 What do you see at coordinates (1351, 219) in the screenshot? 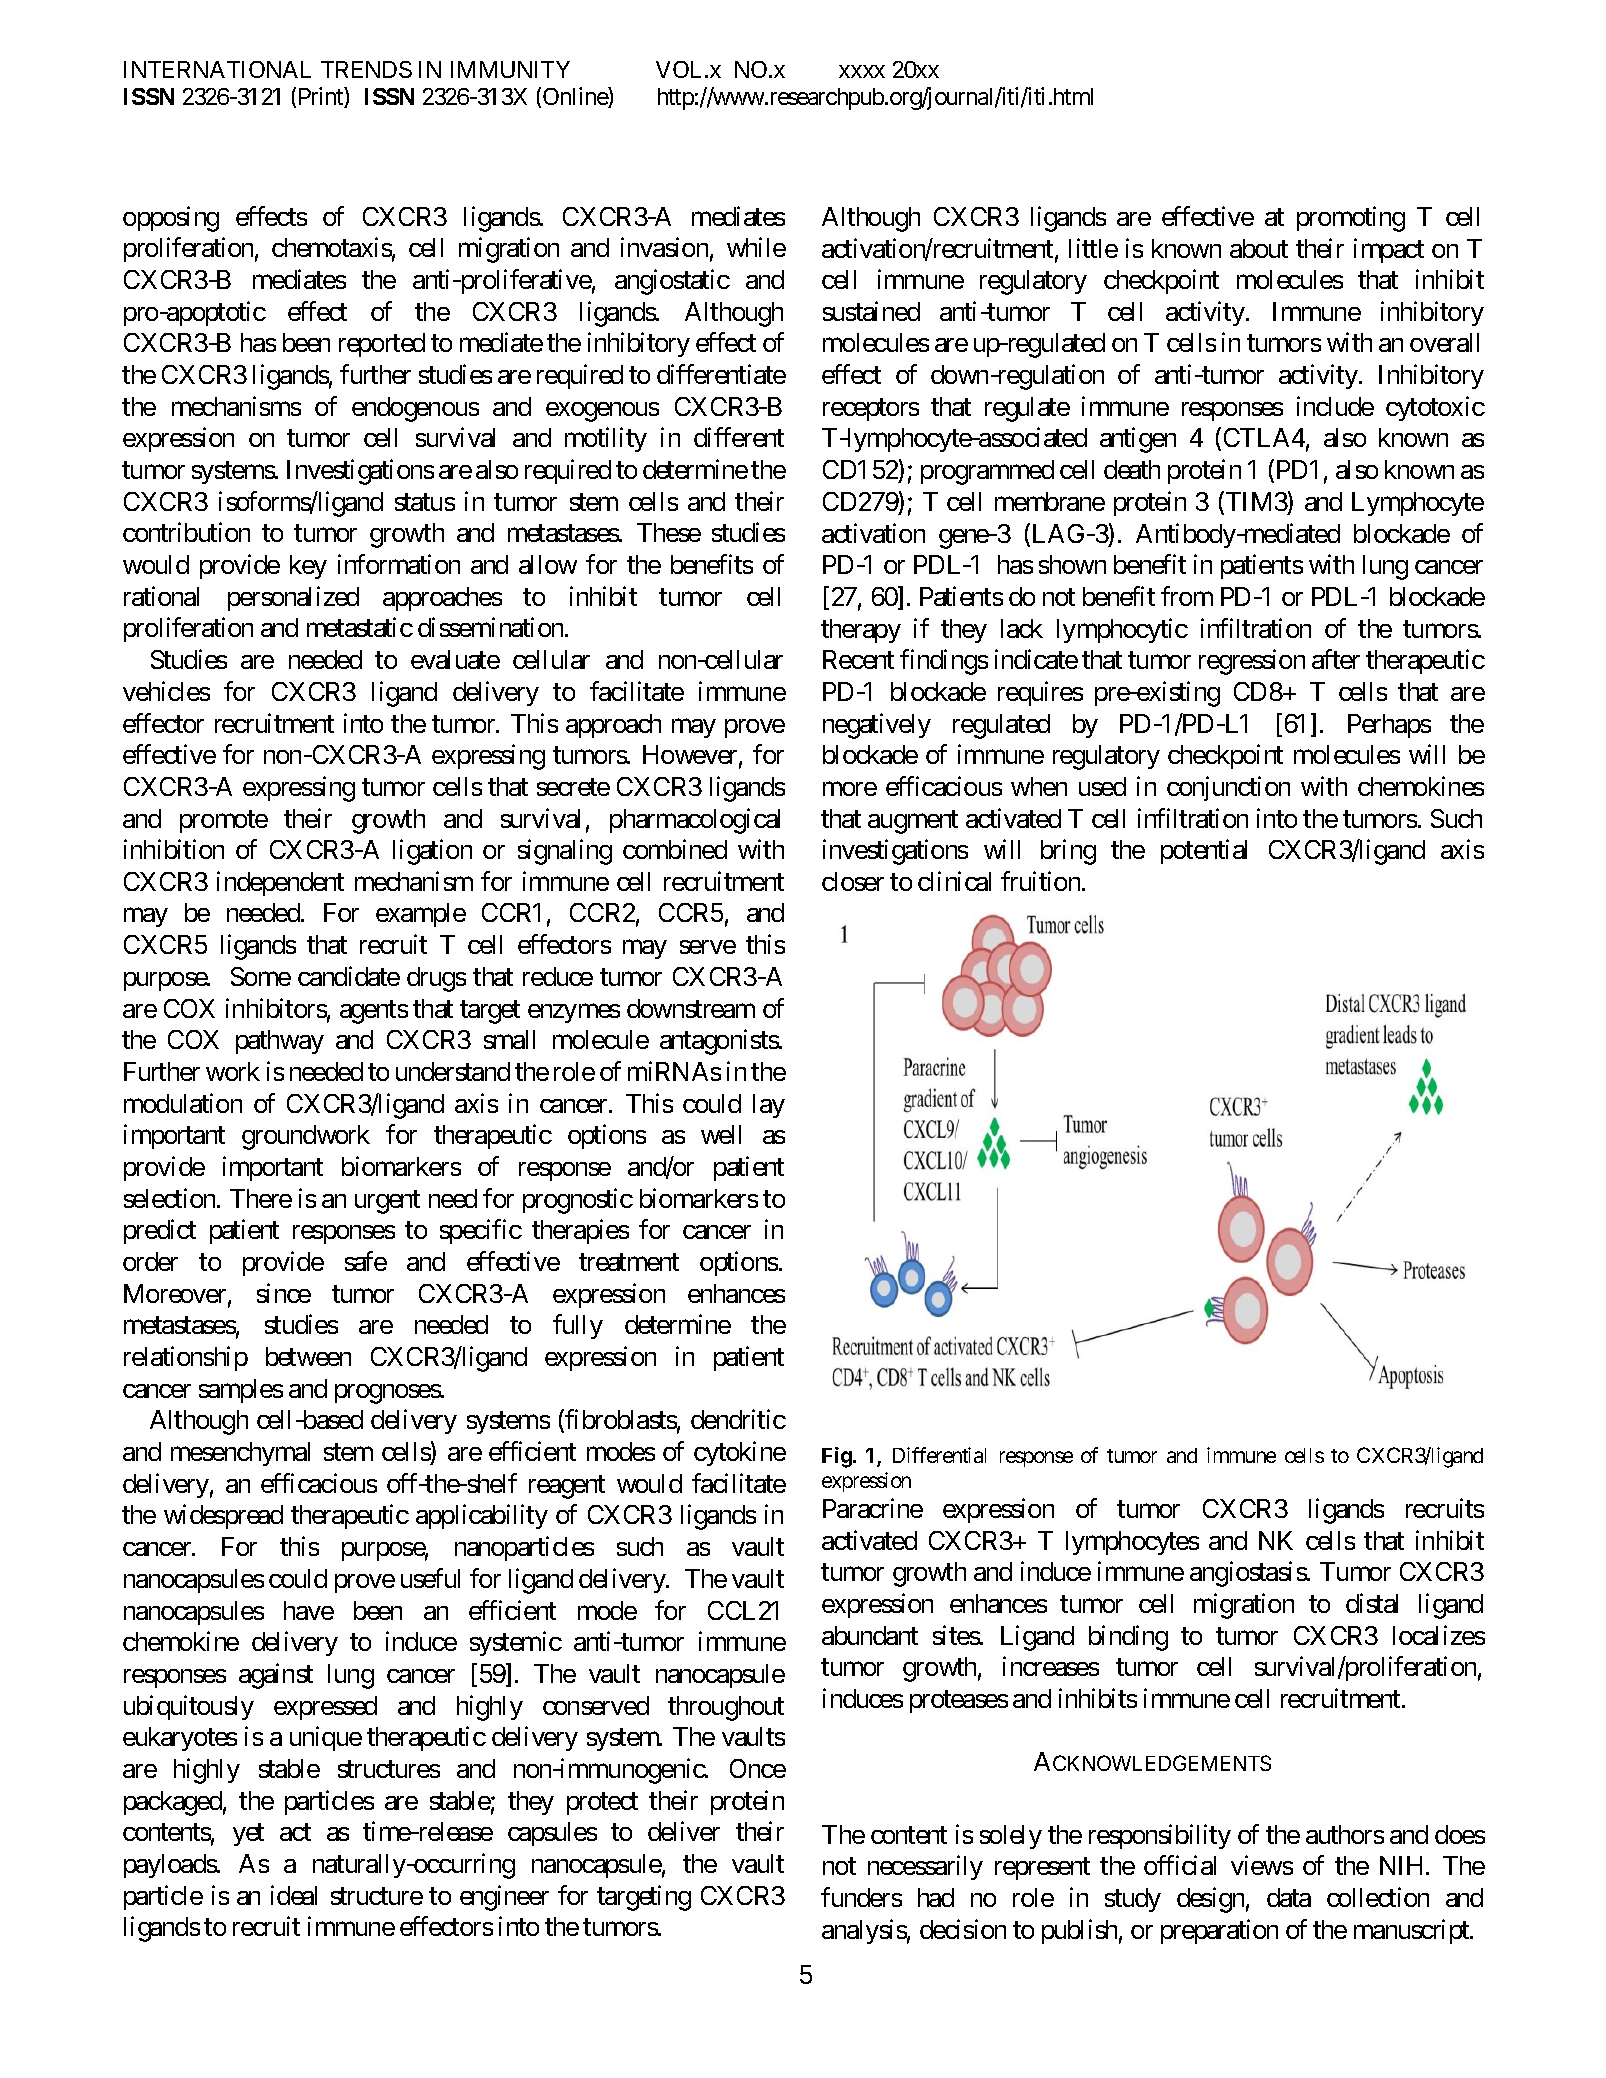
I see `promoting` at bounding box center [1351, 219].
